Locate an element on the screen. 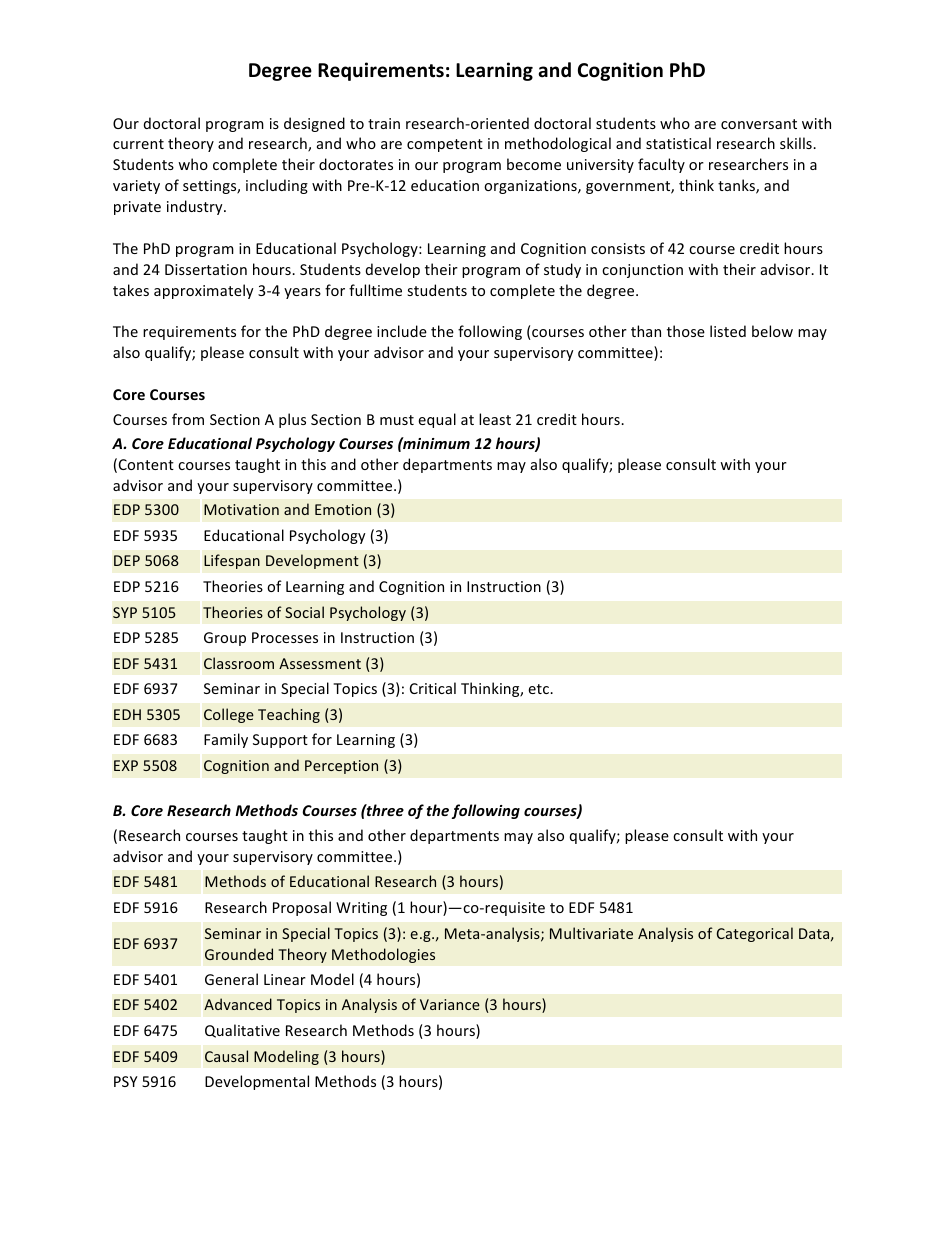  statistical is located at coordinates (678, 143).
